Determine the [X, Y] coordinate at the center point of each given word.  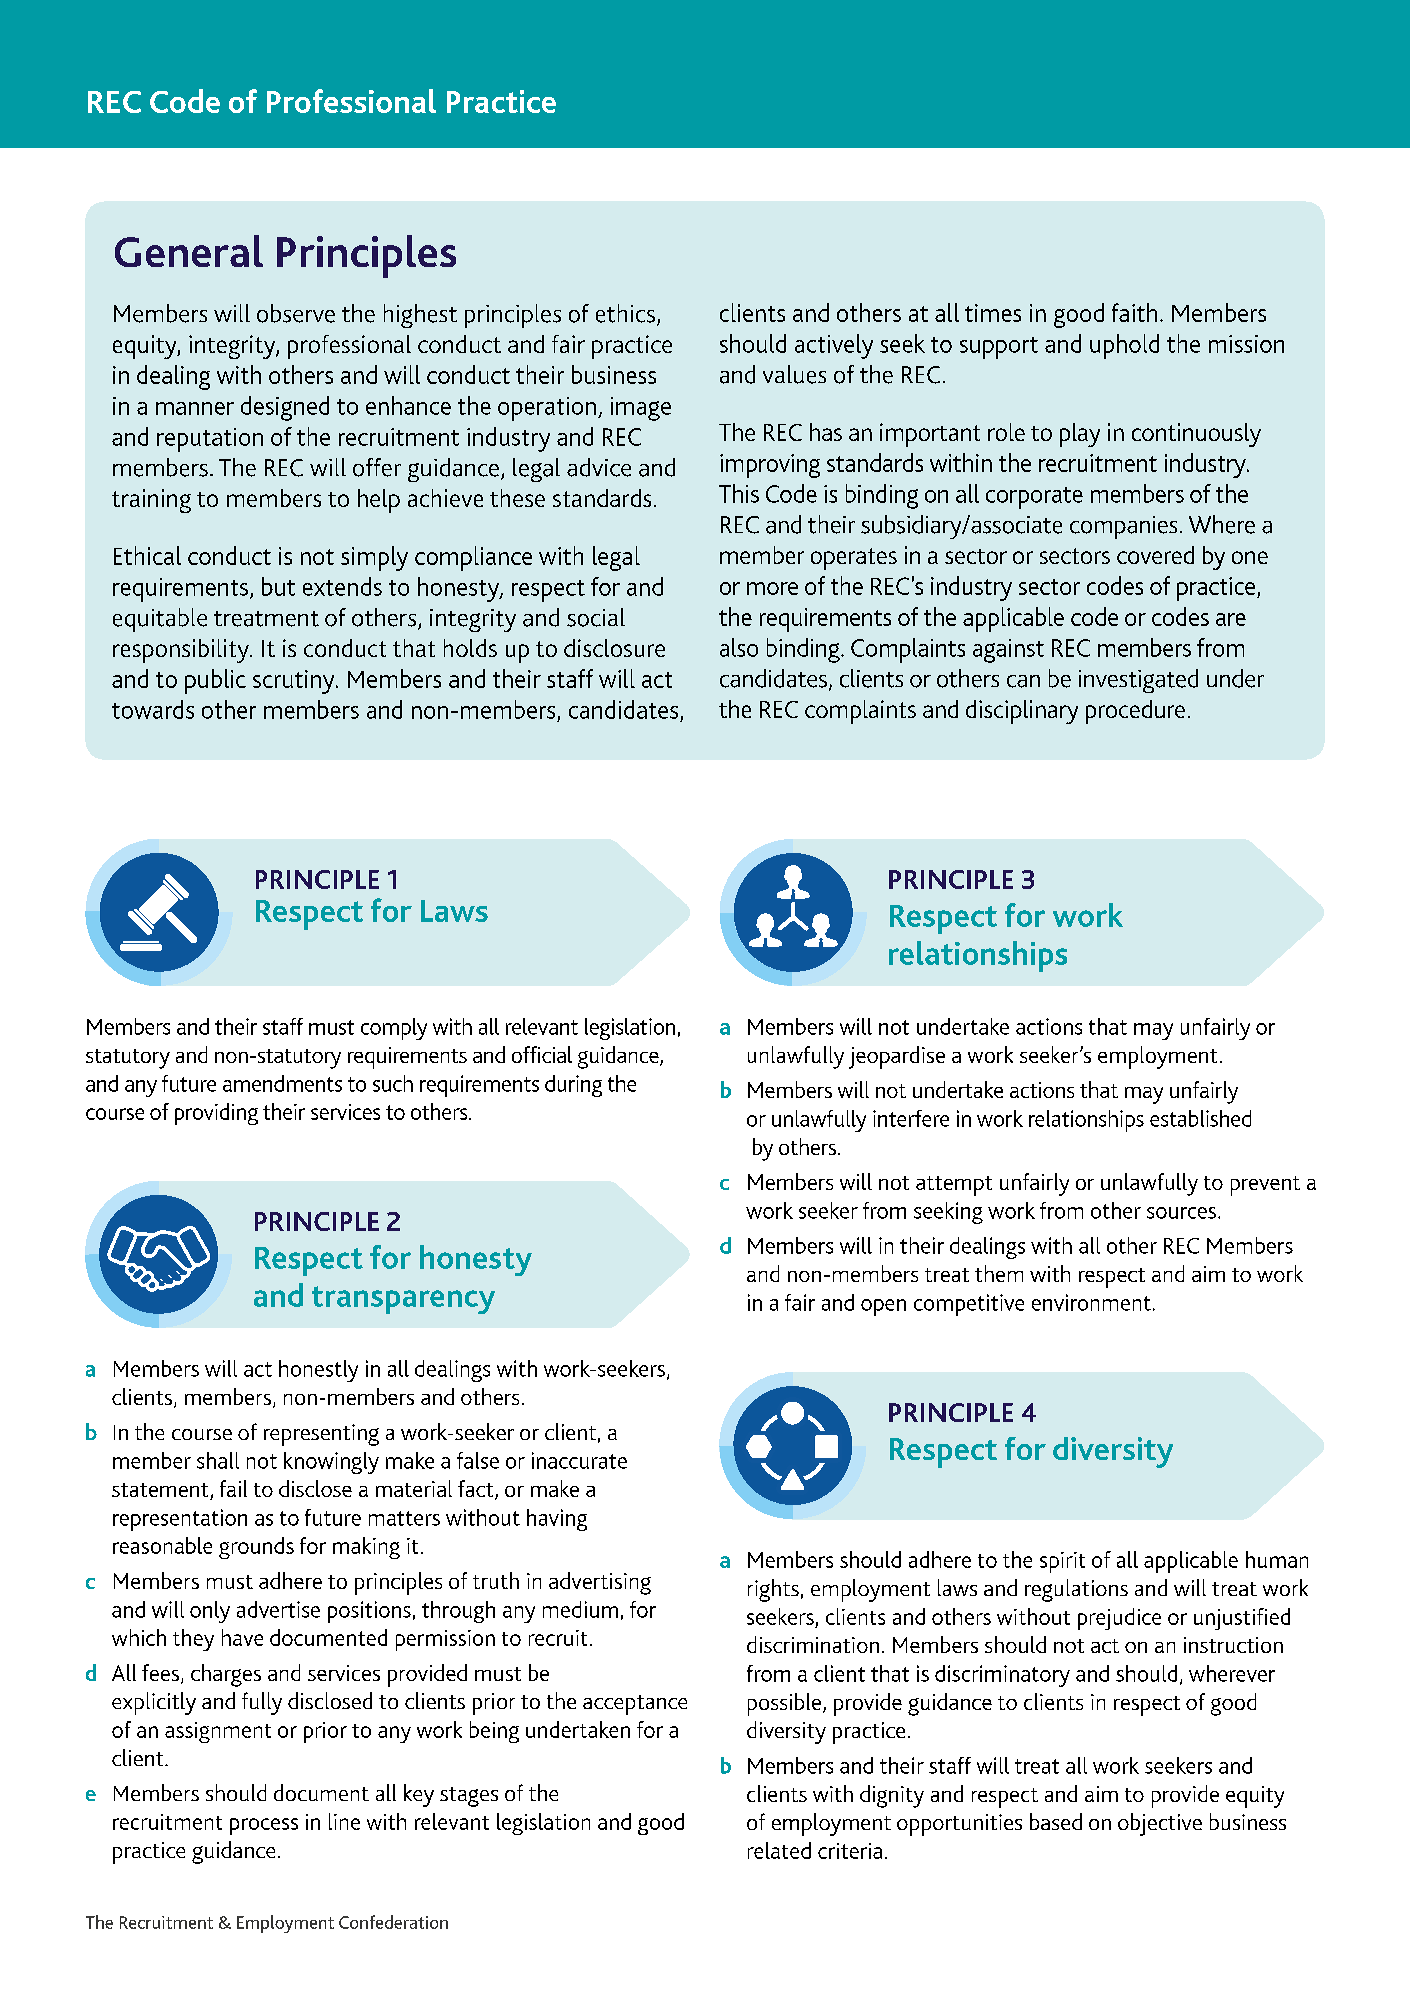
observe [296, 313]
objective [1160, 1824]
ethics [625, 313]
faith [1134, 312]
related [779, 1850]
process [264, 1826]
